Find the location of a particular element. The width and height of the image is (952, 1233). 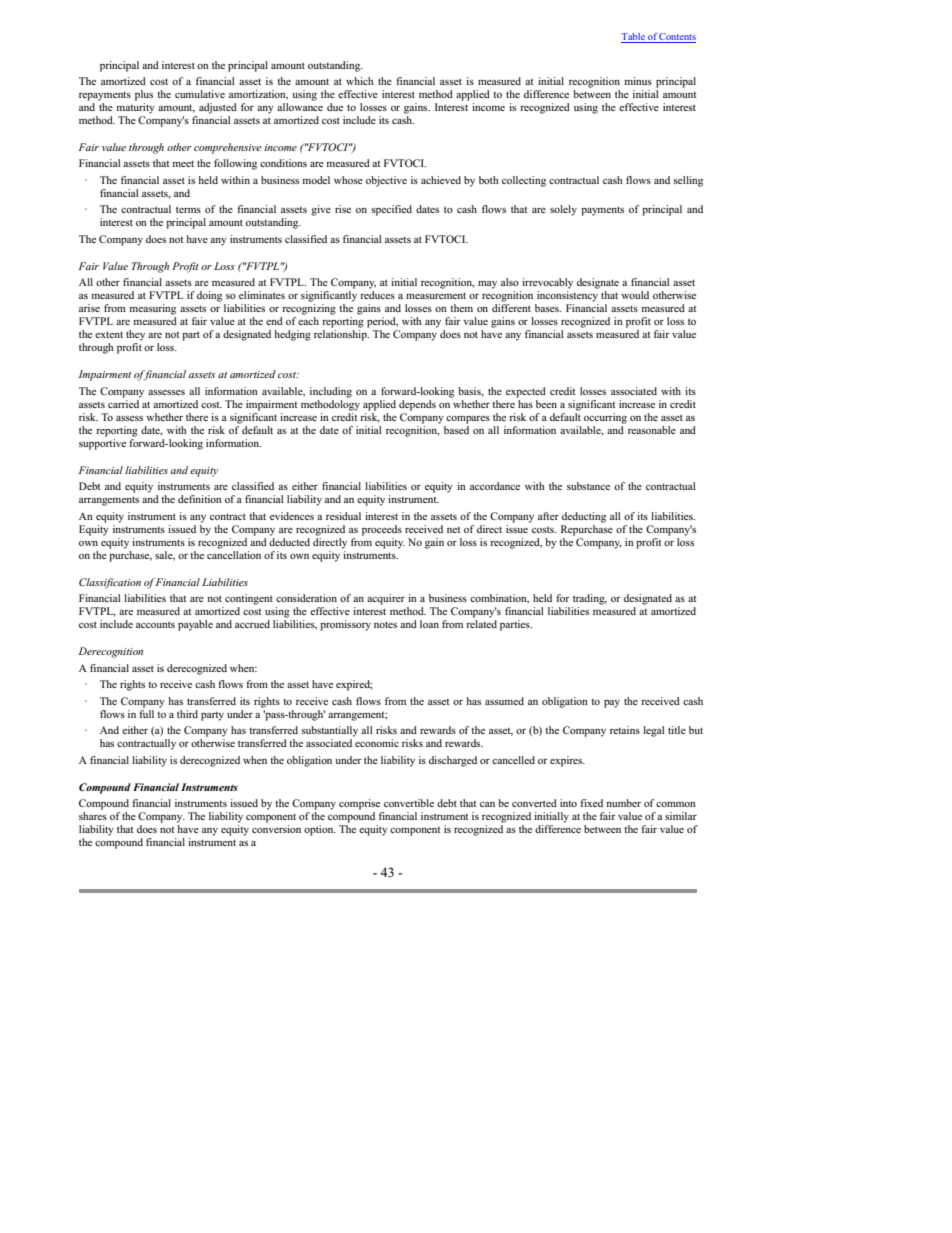

would is located at coordinates (635, 295).
